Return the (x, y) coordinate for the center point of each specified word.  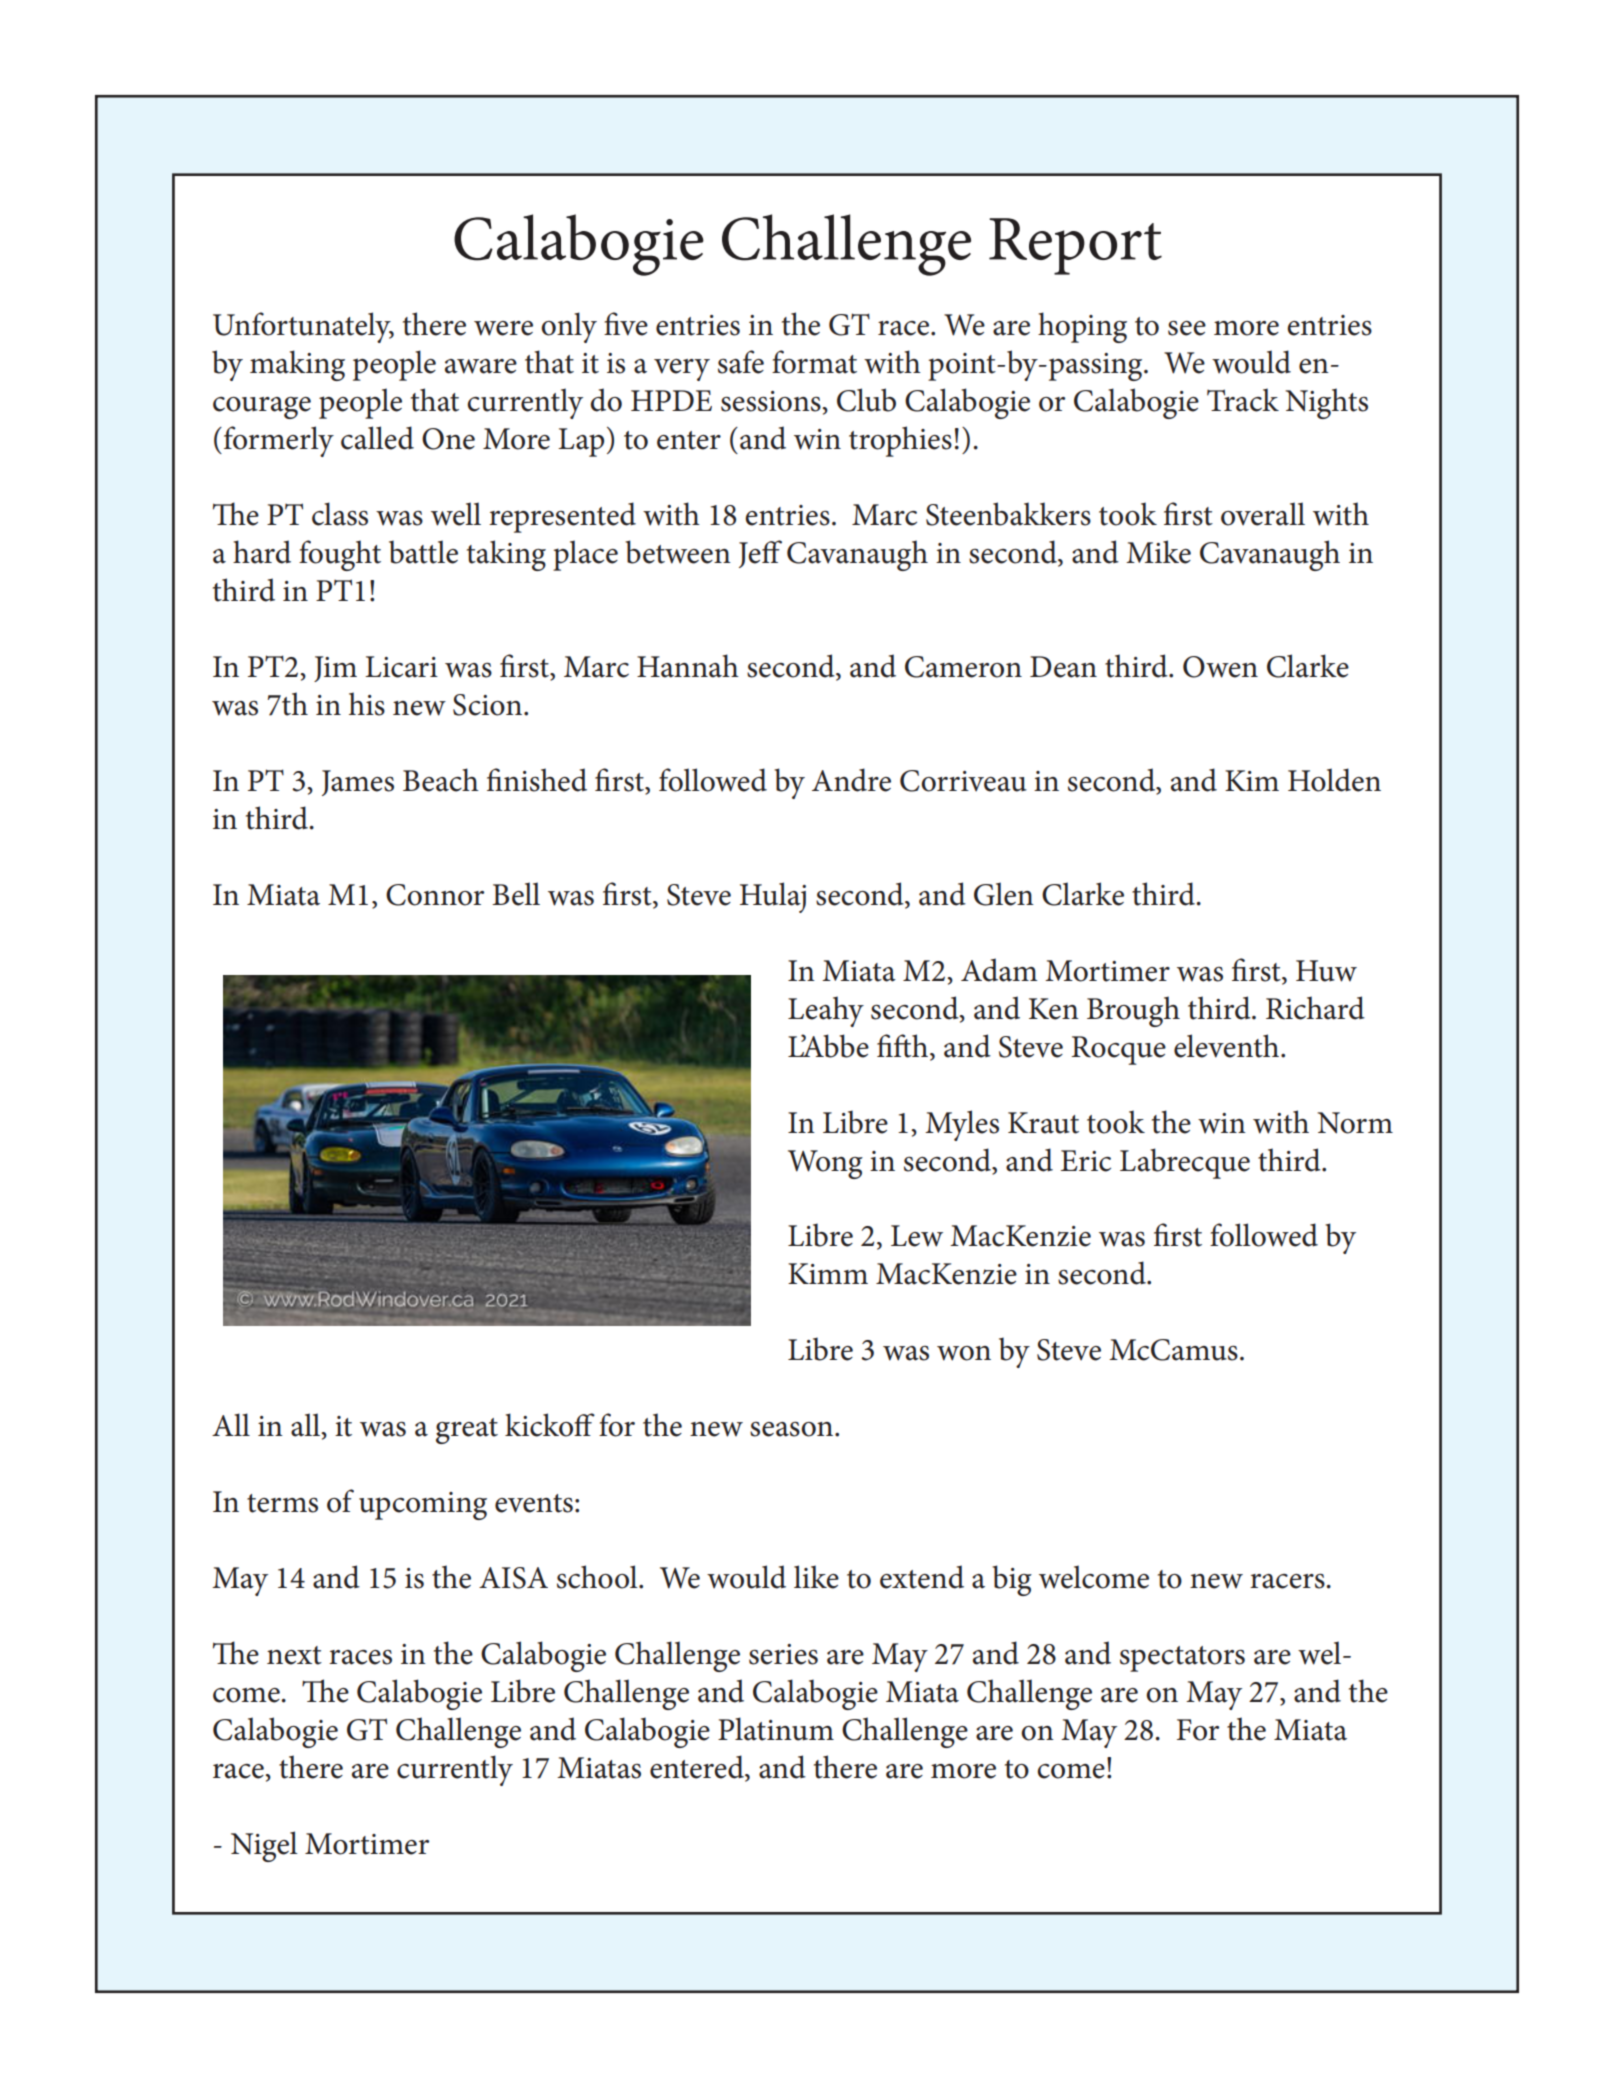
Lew (917, 1236)
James (358, 783)
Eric (1086, 1161)
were (503, 328)
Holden (1334, 780)
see (1187, 328)
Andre (851, 780)
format (814, 362)
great (467, 1431)
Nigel (264, 1846)
